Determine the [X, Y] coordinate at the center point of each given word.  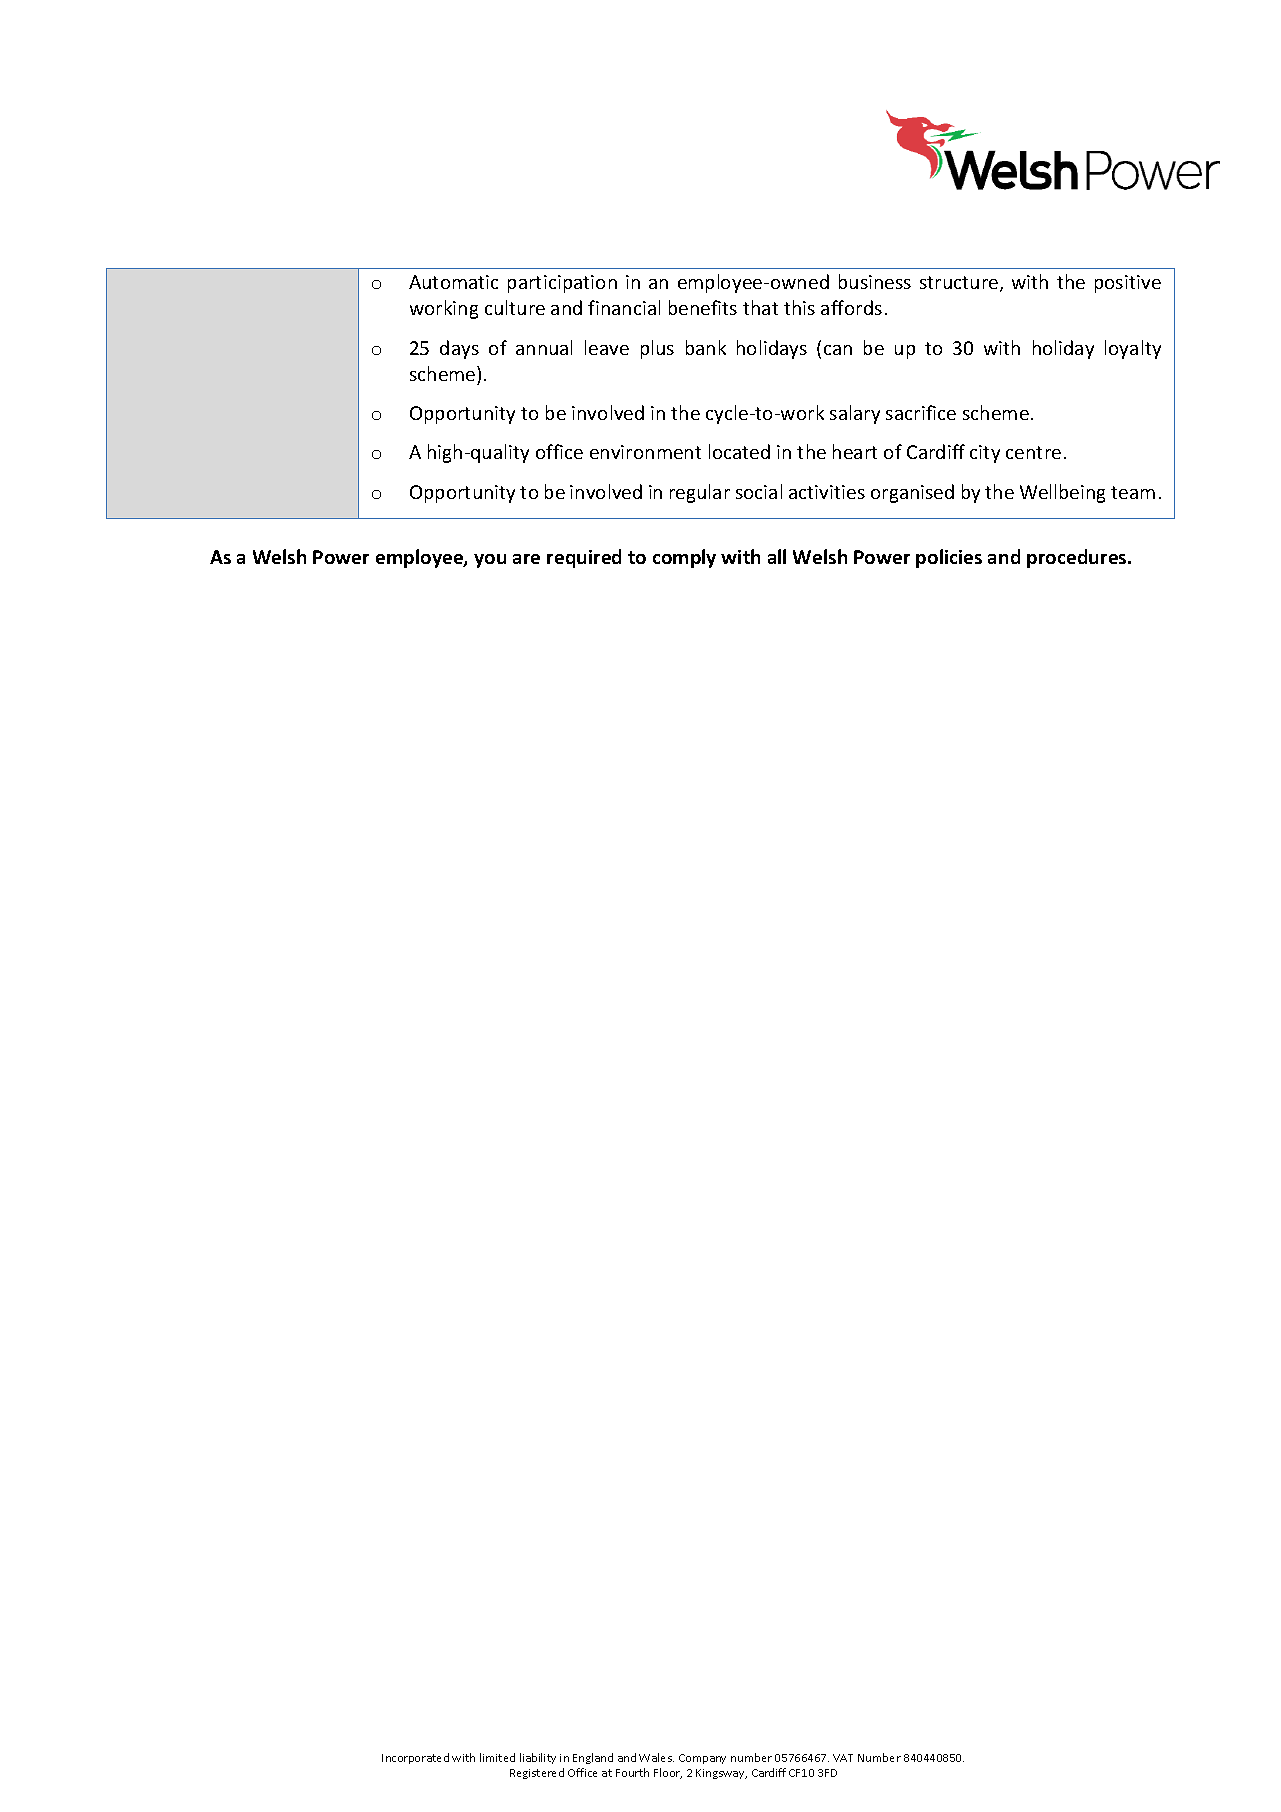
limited [497, 1757]
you [490, 561]
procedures [1078, 558]
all [777, 556]
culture [515, 307]
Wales [656, 1757]
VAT [843, 1758]
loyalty [1133, 349]
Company [702, 1759]
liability [538, 1758]
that [760, 307]
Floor [668, 1773]
